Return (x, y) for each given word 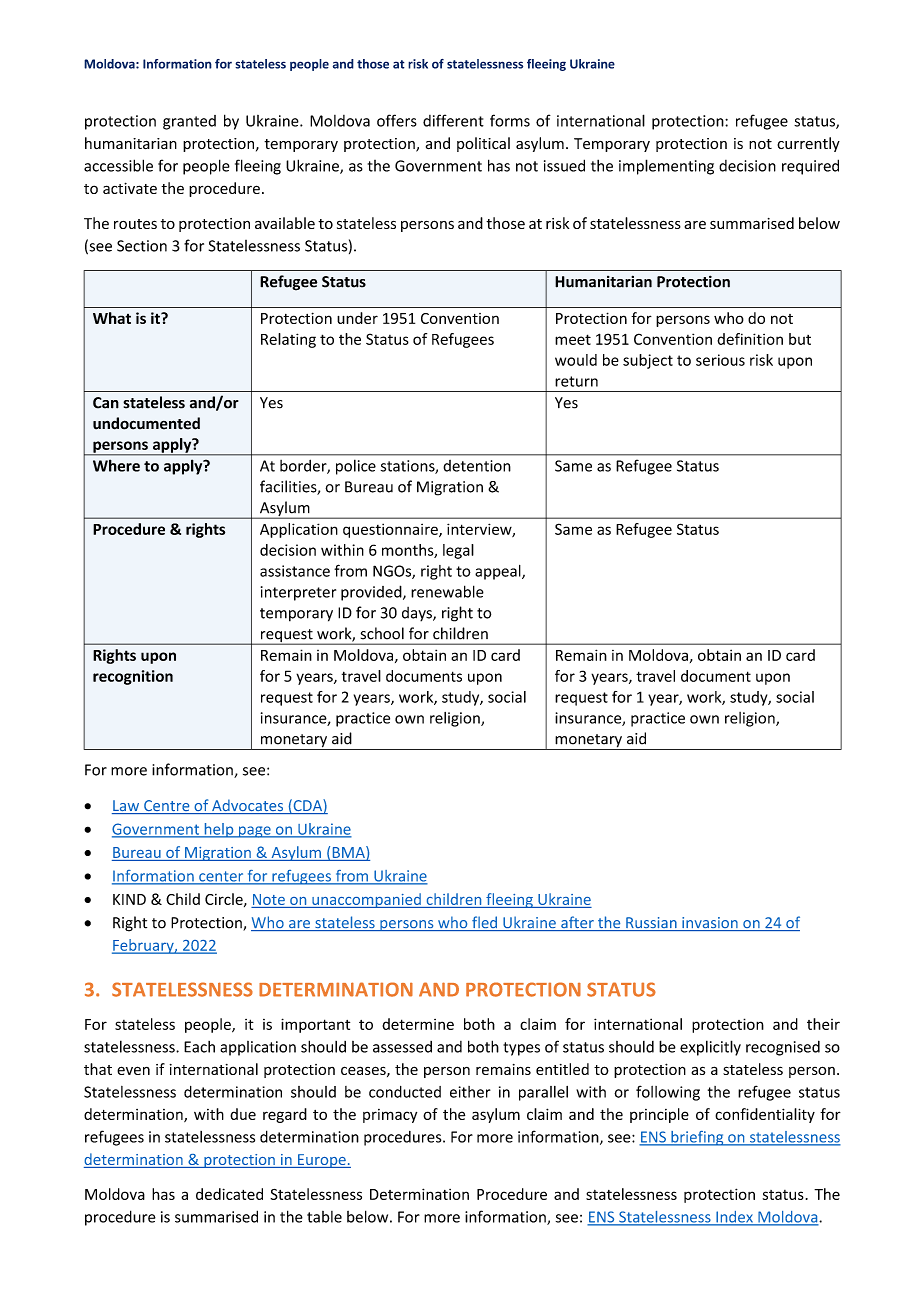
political (483, 144)
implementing (666, 167)
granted (189, 122)
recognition (133, 677)
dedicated (229, 1194)
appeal (499, 572)
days (418, 614)
